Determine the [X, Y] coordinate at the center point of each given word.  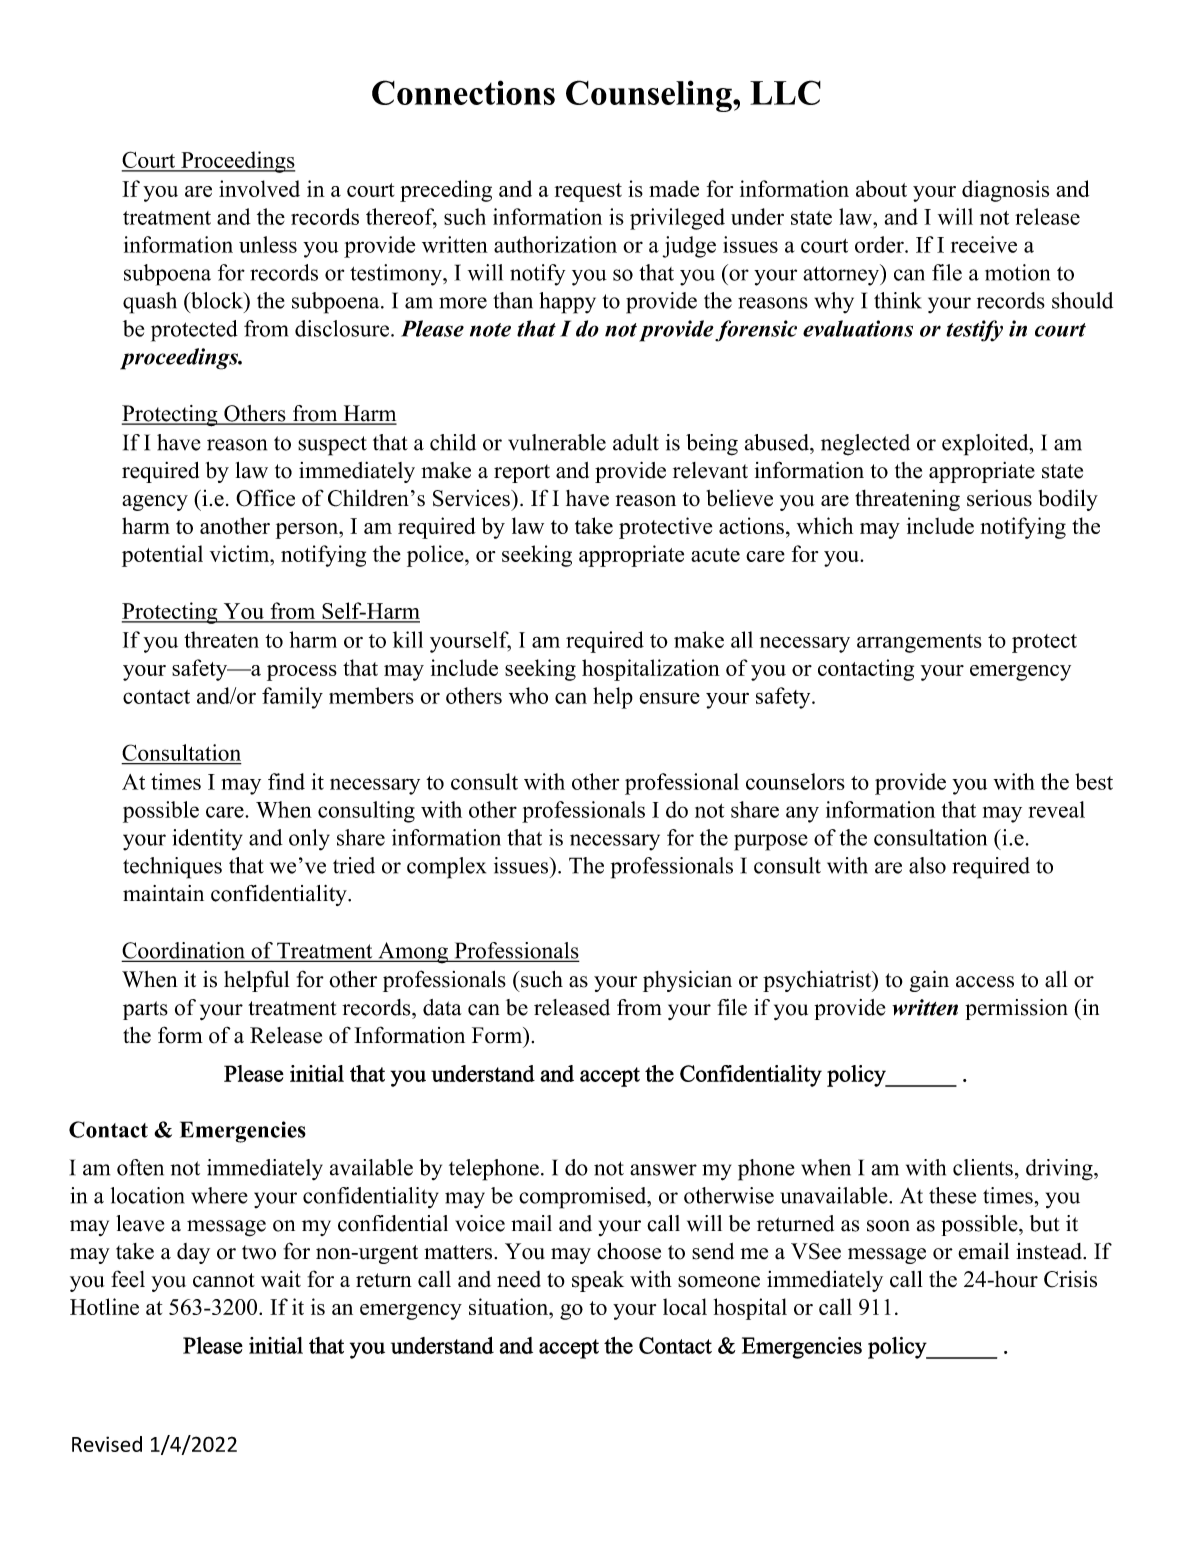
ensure [669, 698]
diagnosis [1005, 191]
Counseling [650, 96]
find [286, 781]
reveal [1056, 809]
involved [259, 188]
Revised [107, 1444]
